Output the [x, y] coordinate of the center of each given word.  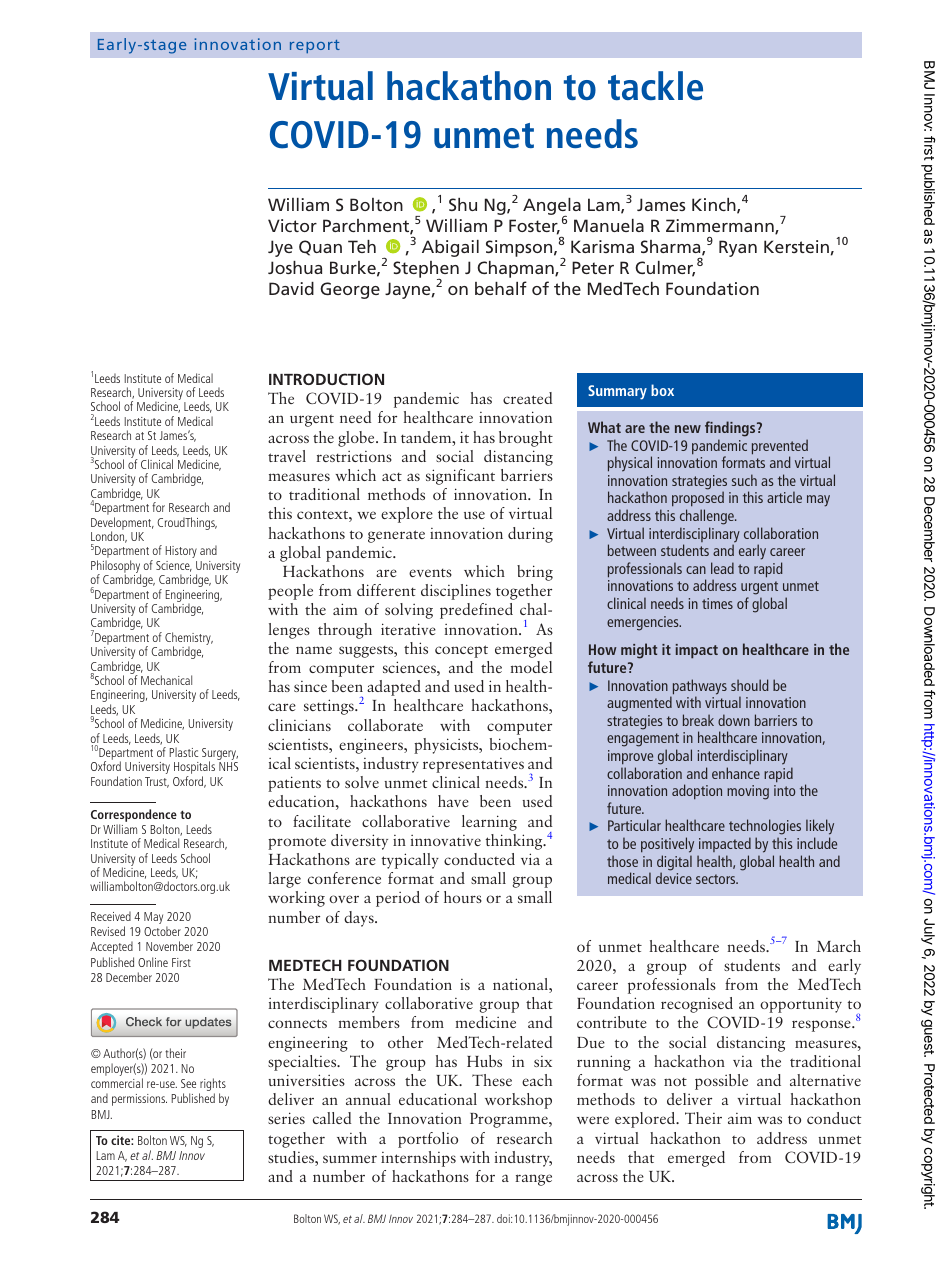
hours [463, 897]
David [291, 288]
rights [212, 1086]
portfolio [428, 1140]
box [662, 390]
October [162, 931]
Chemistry [189, 640]
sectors [717, 879]
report [315, 46]
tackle [655, 85]
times [717, 603]
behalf [501, 288]
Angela [552, 208]
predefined [476, 611]
